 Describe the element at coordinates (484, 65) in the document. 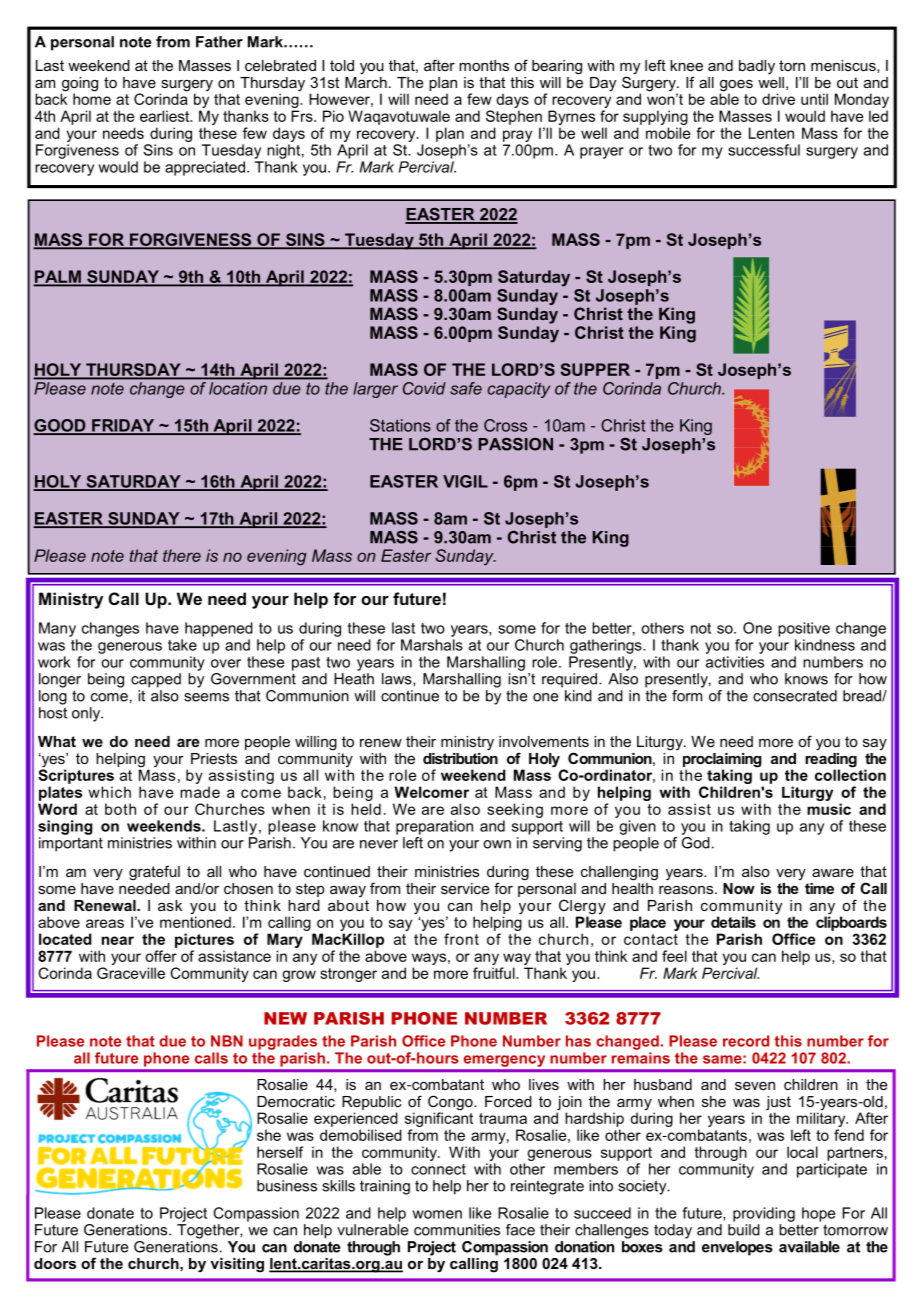

I see `months` at that location.
